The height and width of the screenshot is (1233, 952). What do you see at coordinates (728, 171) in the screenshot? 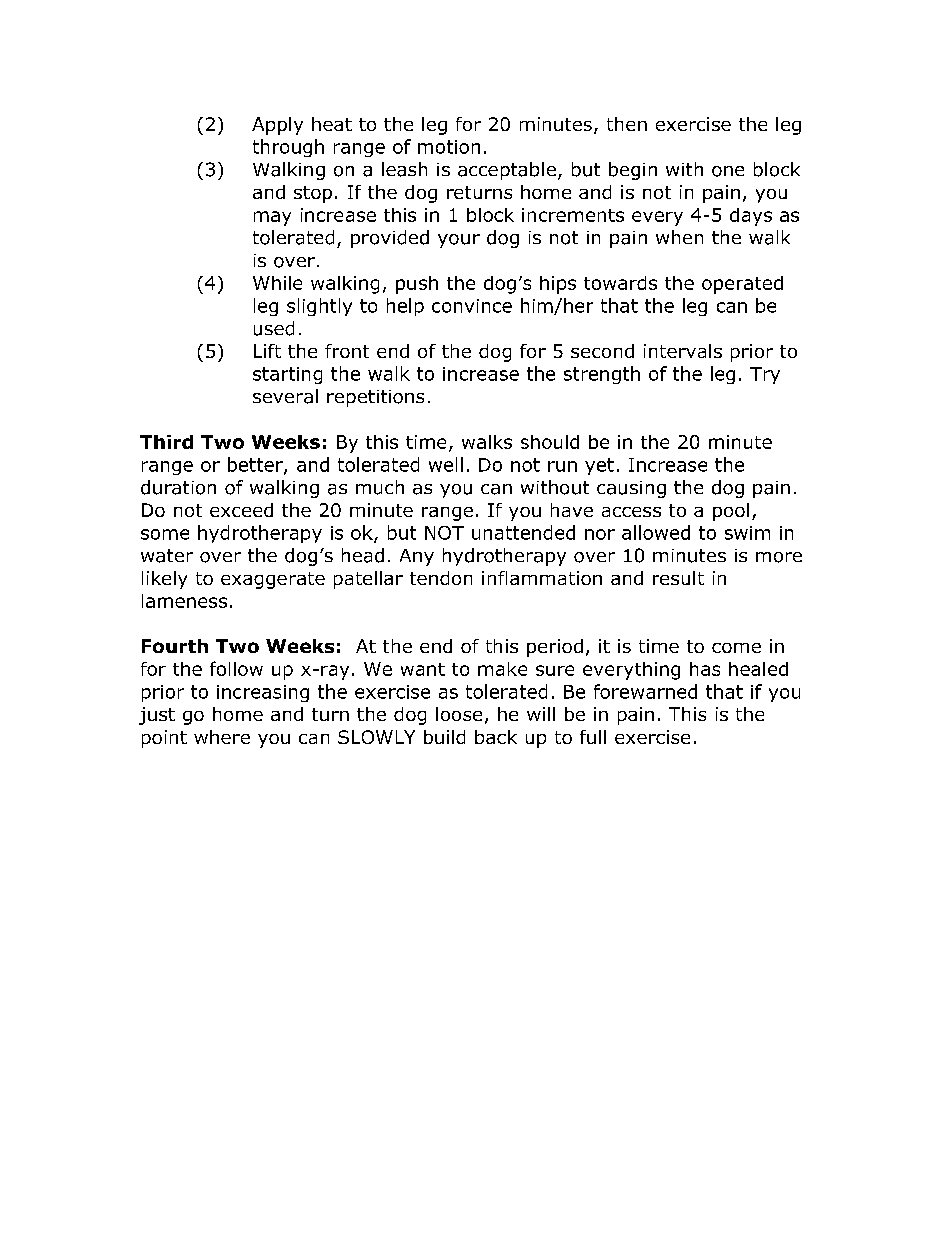
I see `one` at bounding box center [728, 171].
